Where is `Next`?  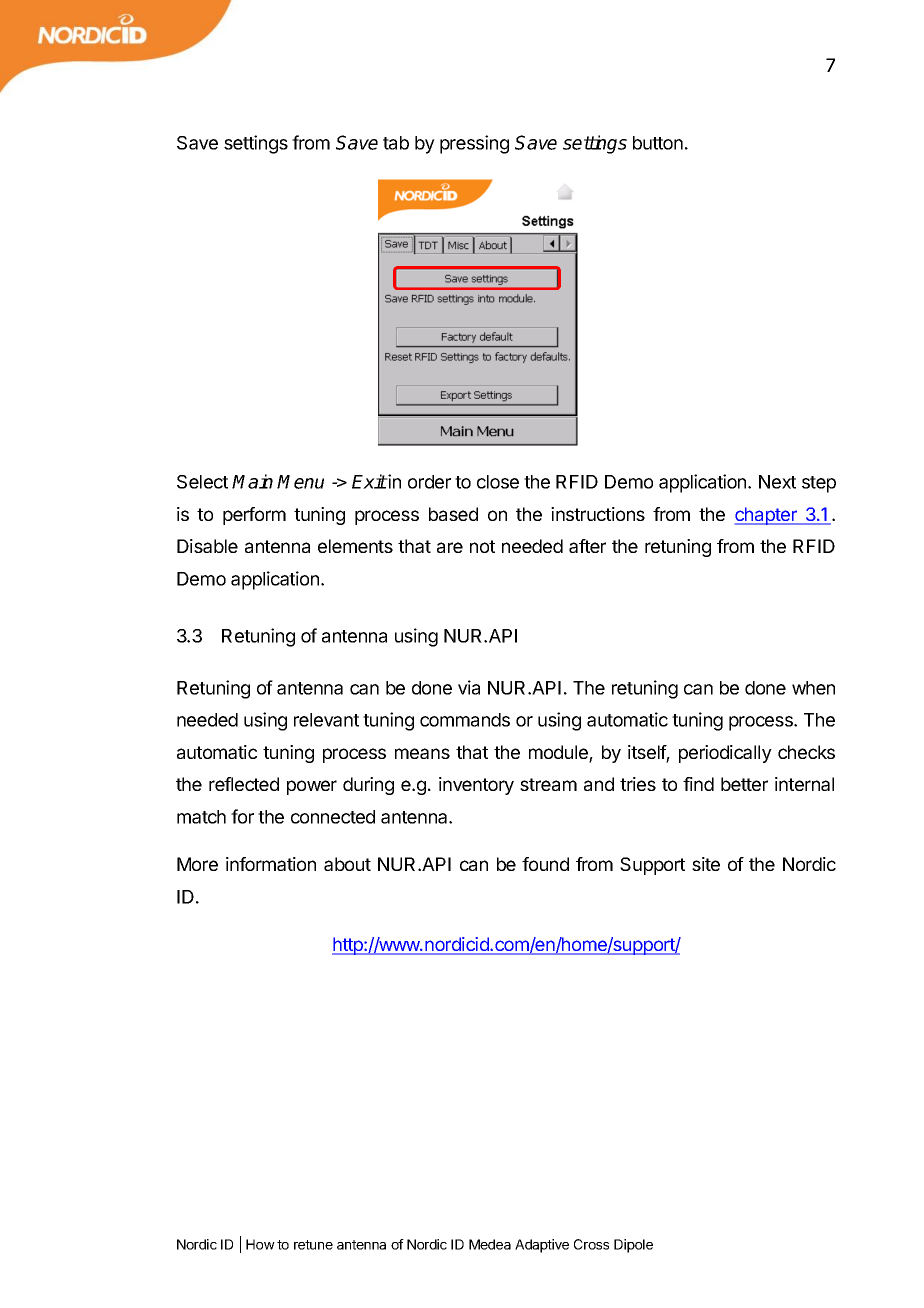 Next is located at coordinates (777, 482).
